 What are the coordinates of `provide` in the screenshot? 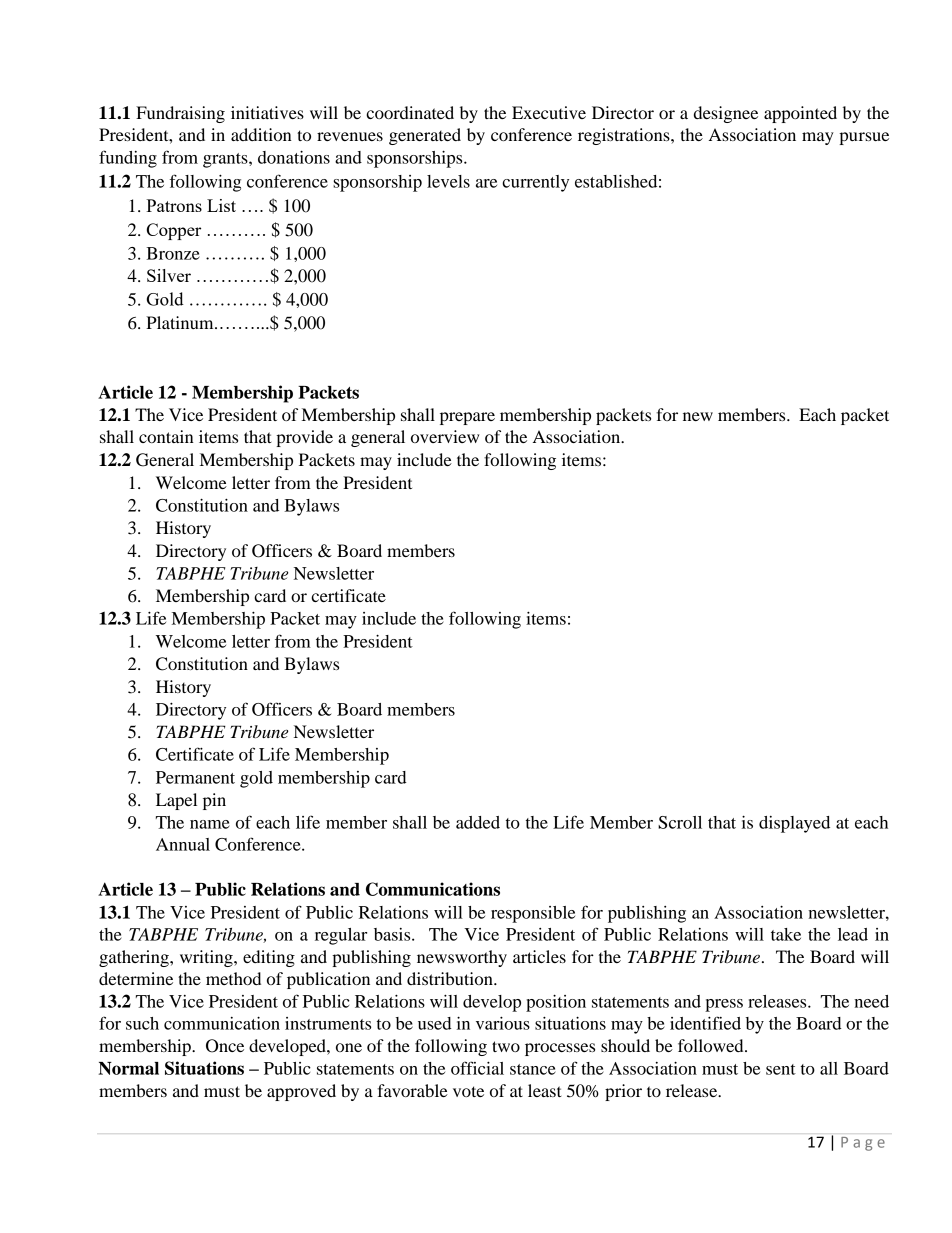 It's located at (304, 438).
